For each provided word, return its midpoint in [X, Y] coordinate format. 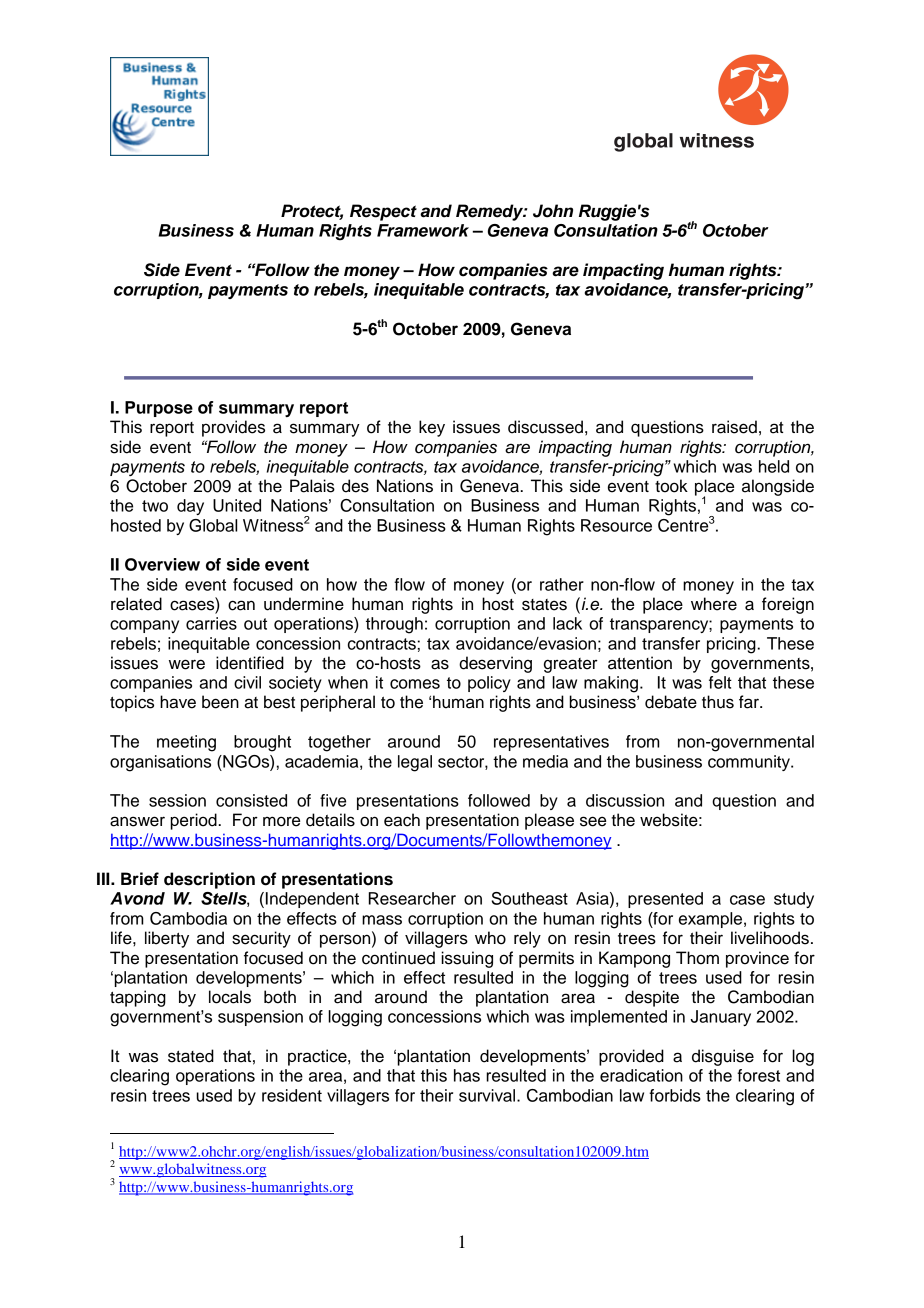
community [750, 763]
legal [415, 763]
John [553, 211]
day [190, 507]
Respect [383, 212]
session [177, 800]
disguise [723, 1057]
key [432, 428]
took [671, 486]
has [467, 1075]
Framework [423, 230]
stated [191, 1056]
